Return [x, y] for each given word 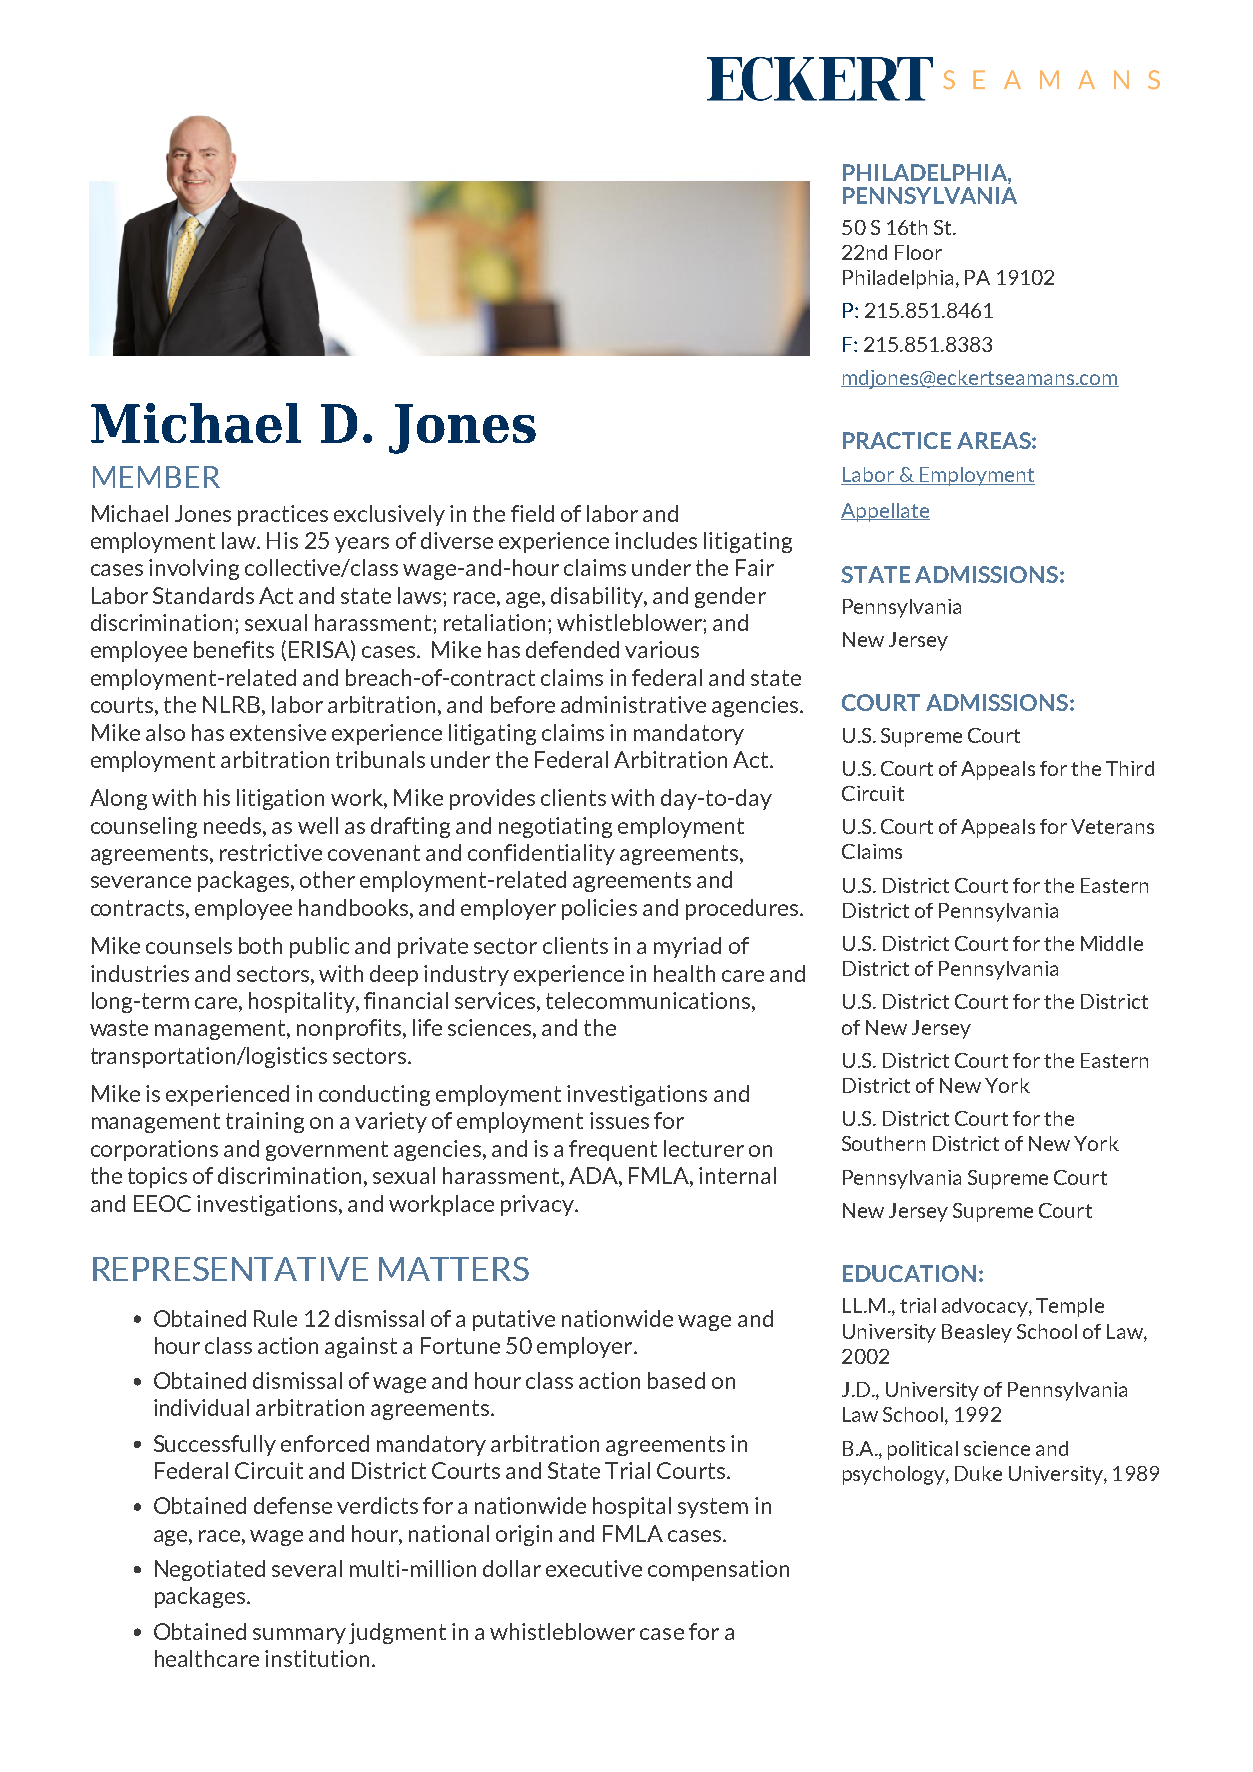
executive [594, 1568]
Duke [978, 1473]
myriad [687, 947]
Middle [1112, 943]
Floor [918, 252]
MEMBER [156, 477]
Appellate [885, 512]
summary [299, 1636]
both [260, 945]
